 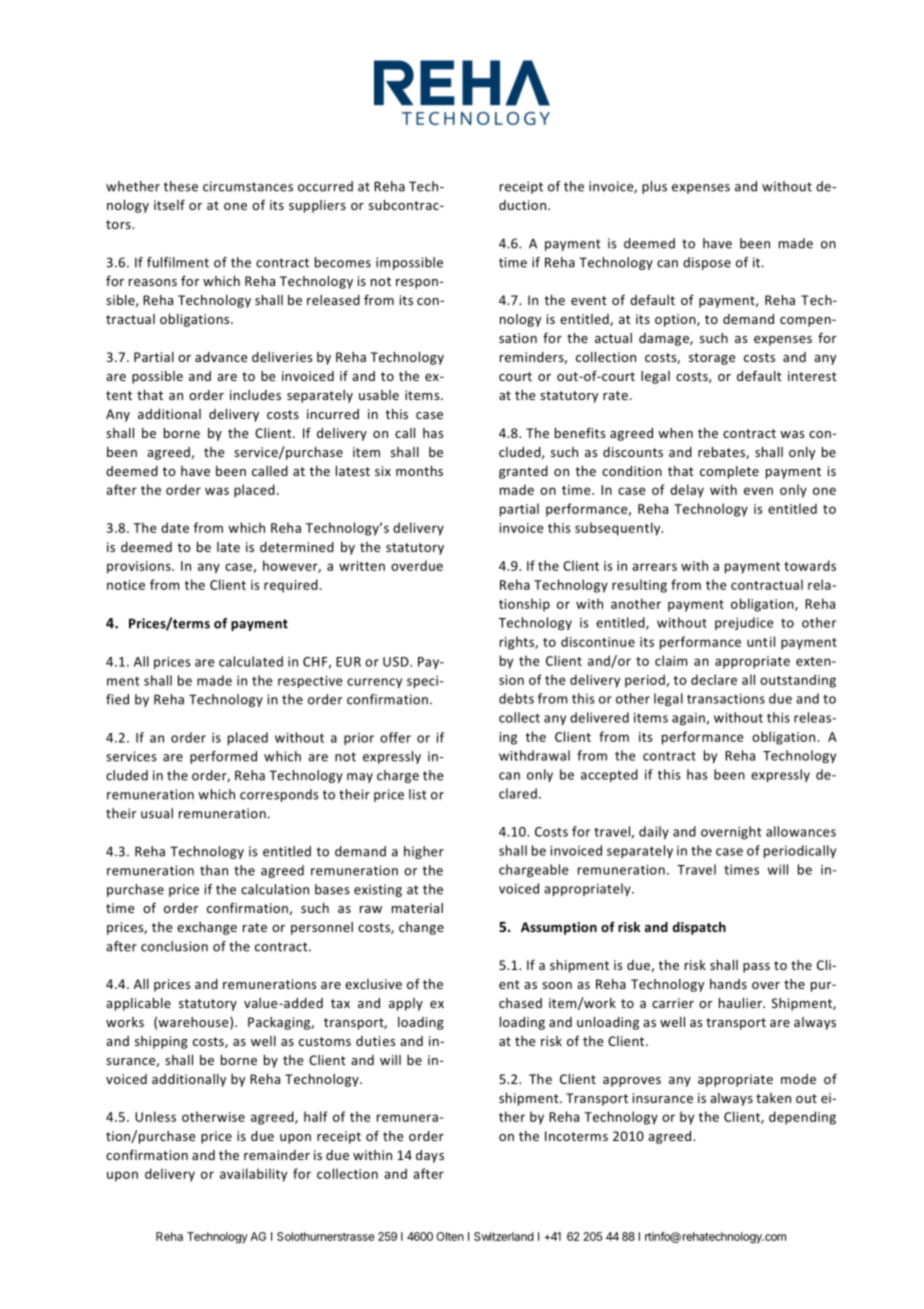 I want to click on performed, so click(x=223, y=757).
